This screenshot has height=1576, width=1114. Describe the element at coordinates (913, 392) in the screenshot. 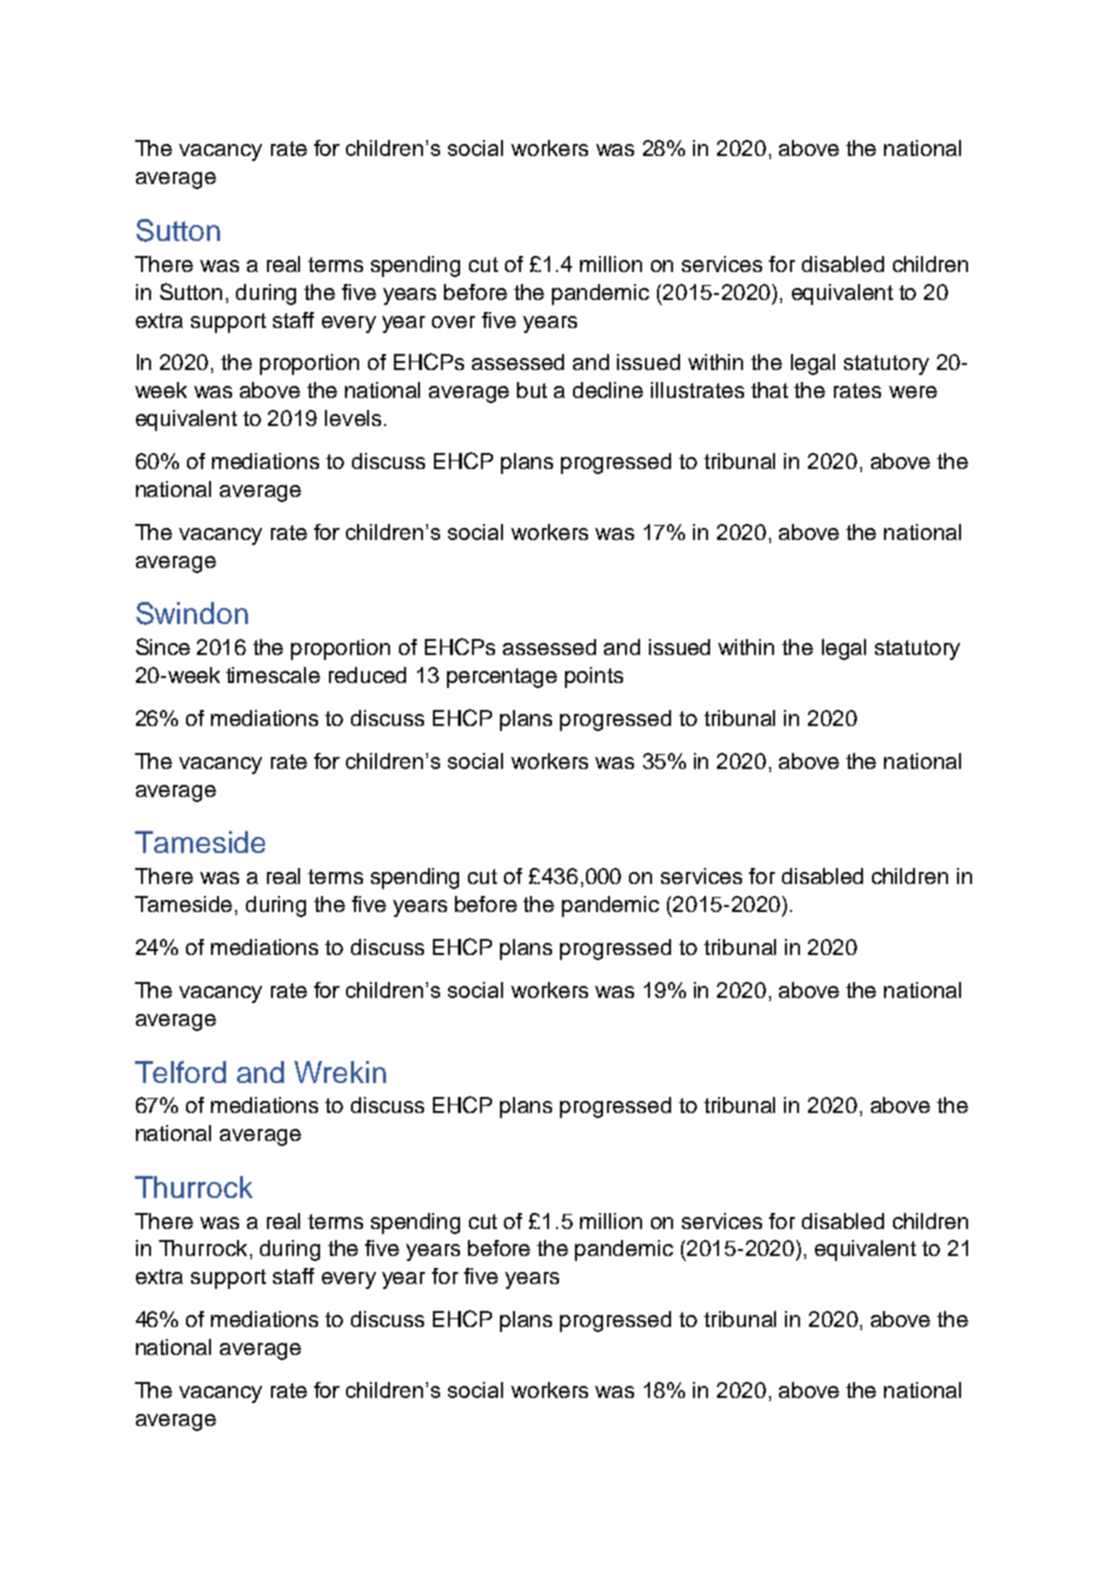

I see `were` at that location.
